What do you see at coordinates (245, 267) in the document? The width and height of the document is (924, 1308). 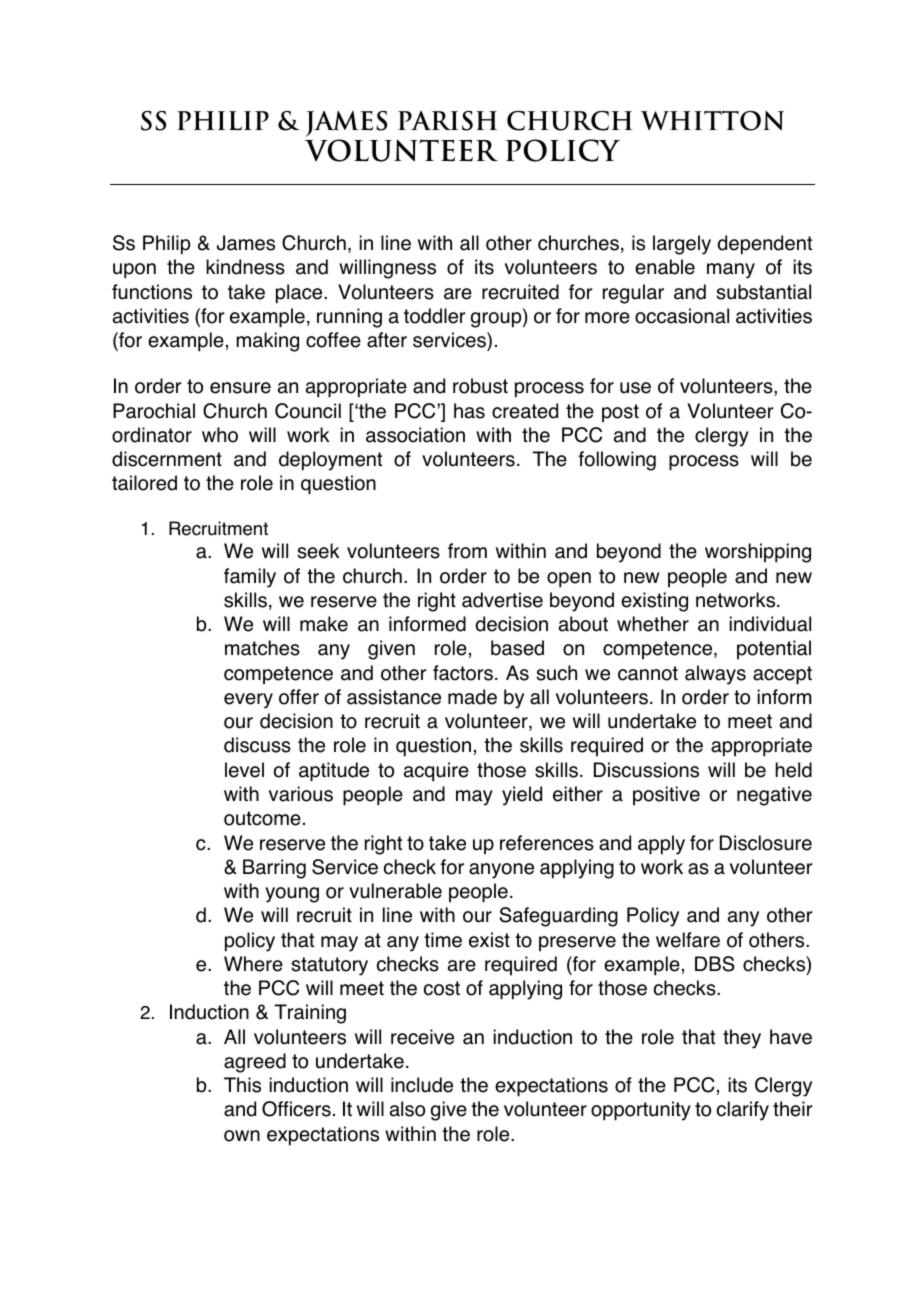 I see `kindness` at bounding box center [245, 267].
